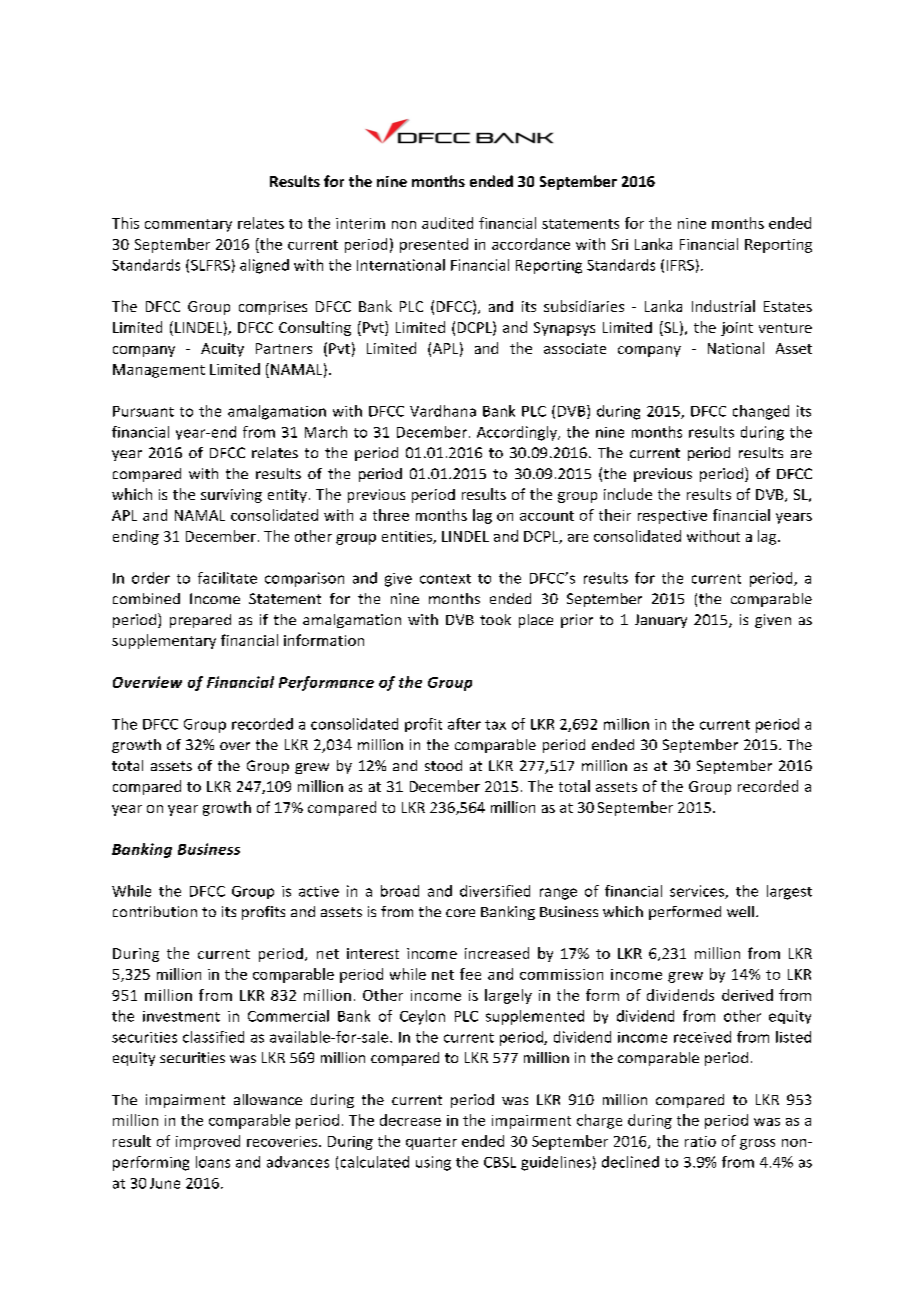 This screenshot has height=1308, width=924. Describe the element at coordinates (680, 265) in the screenshot. I see `IFRS` at that location.
